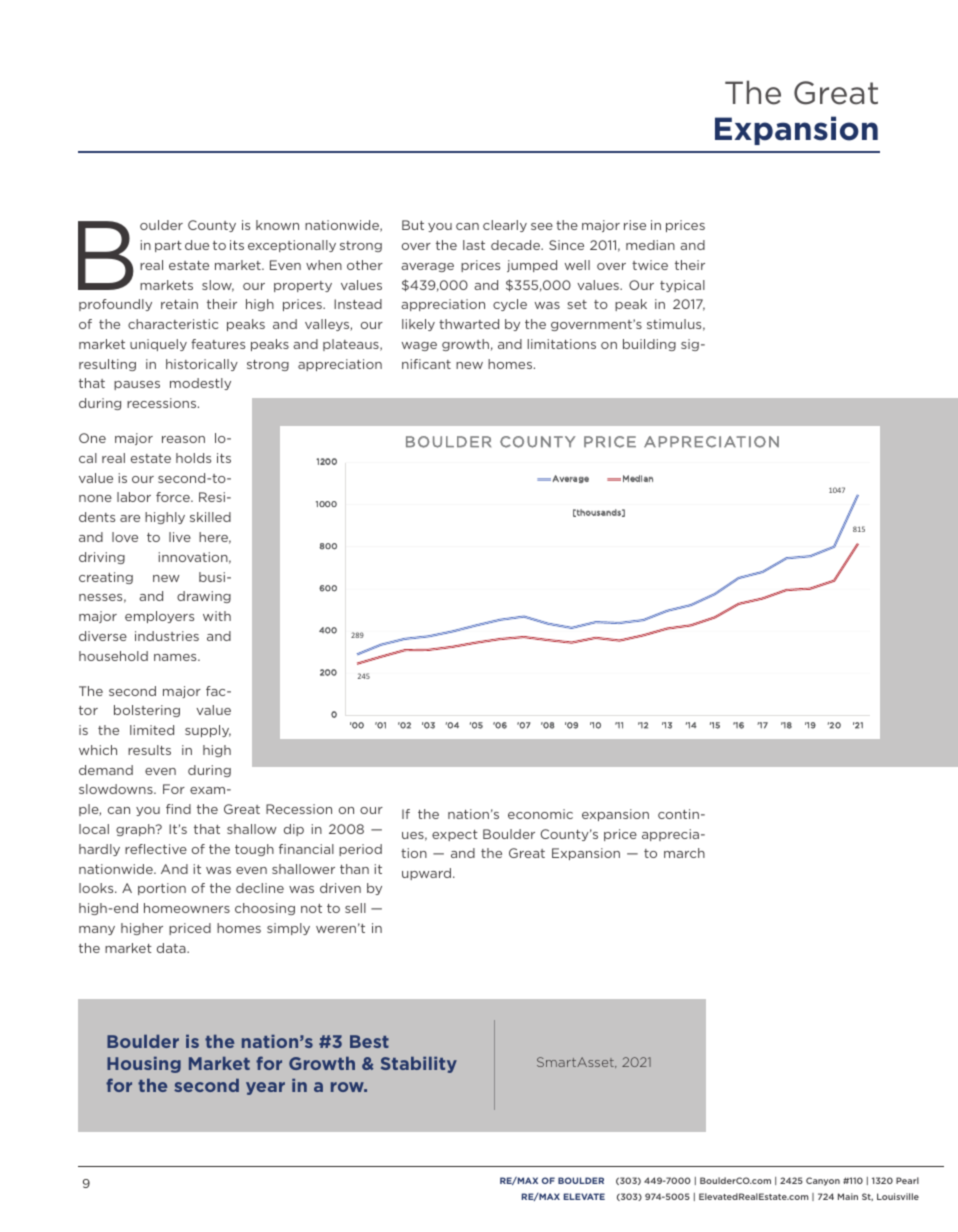 The image size is (958, 1232). What do you see at coordinates (649, 345) in the image?
I see `building` at bounding box center [649, 345].
